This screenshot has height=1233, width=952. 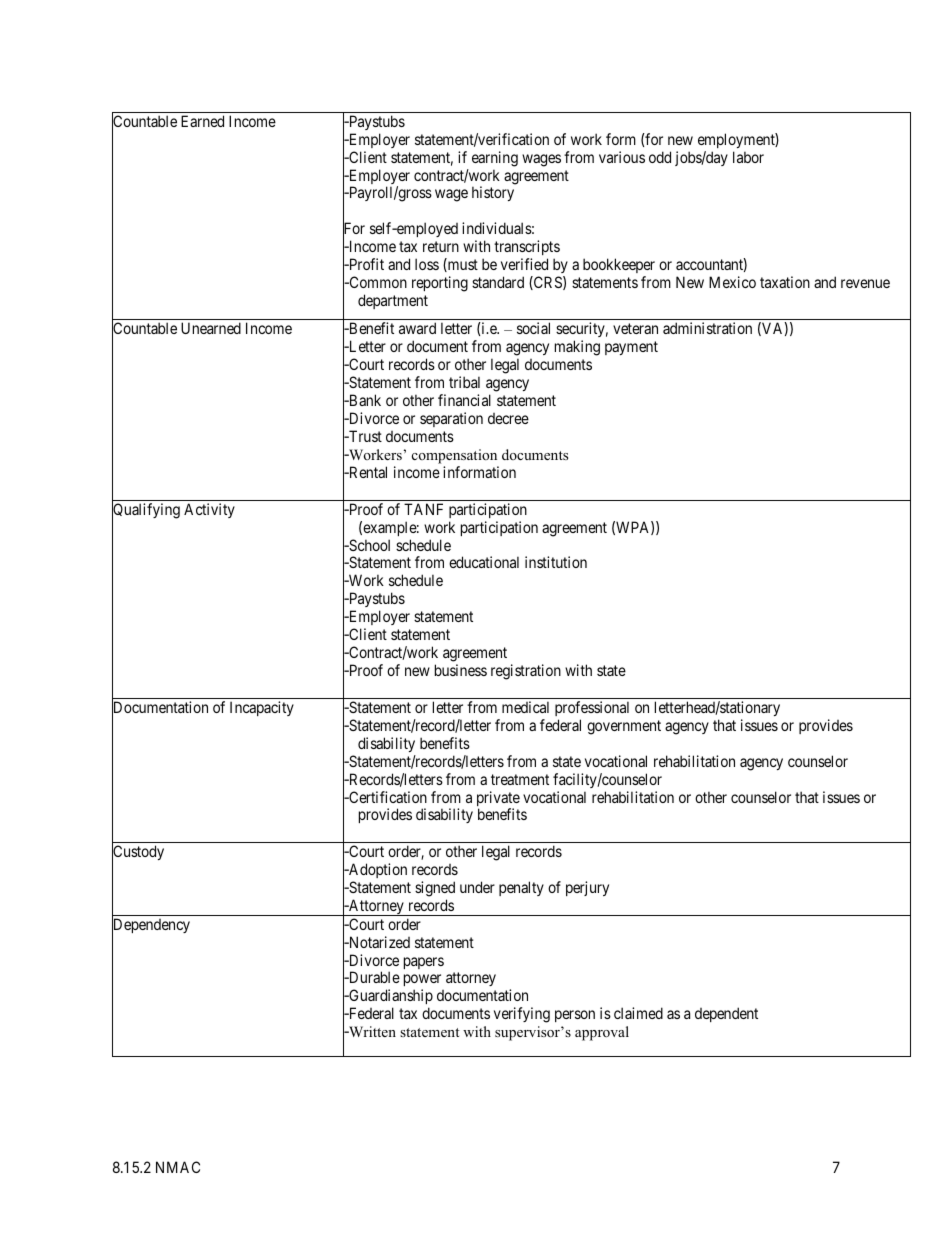 I want to click on institution, so click(x=556, y=562).
